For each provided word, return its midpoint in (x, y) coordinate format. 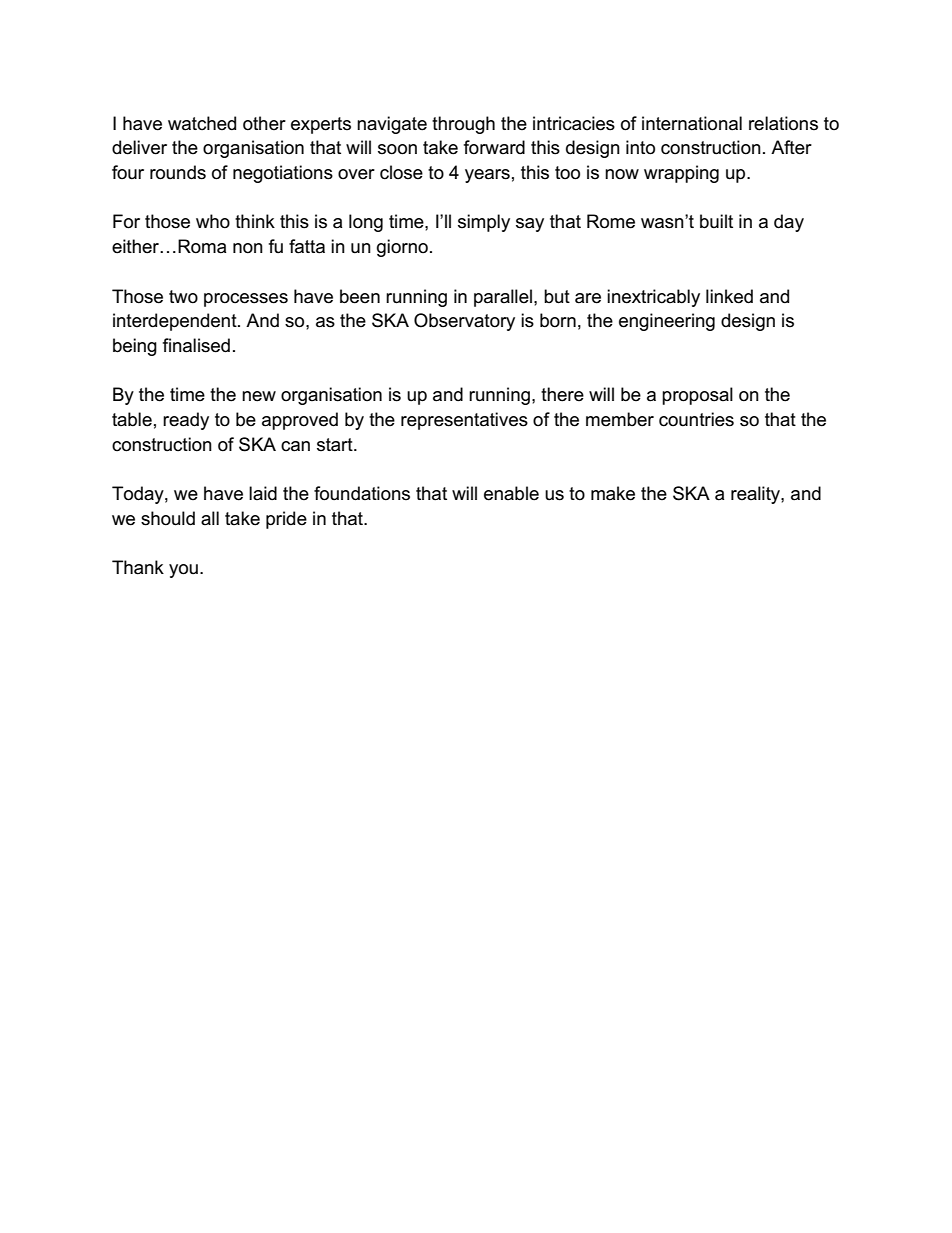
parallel (503, 298)
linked (729, 296)
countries (696, 419)
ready (186, 421)
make (613, 493)
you (183, 571)
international (692, 123)
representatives (464, 421)
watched (202, 123)
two (183, 297)
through (463, 125)
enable (511, 493)
